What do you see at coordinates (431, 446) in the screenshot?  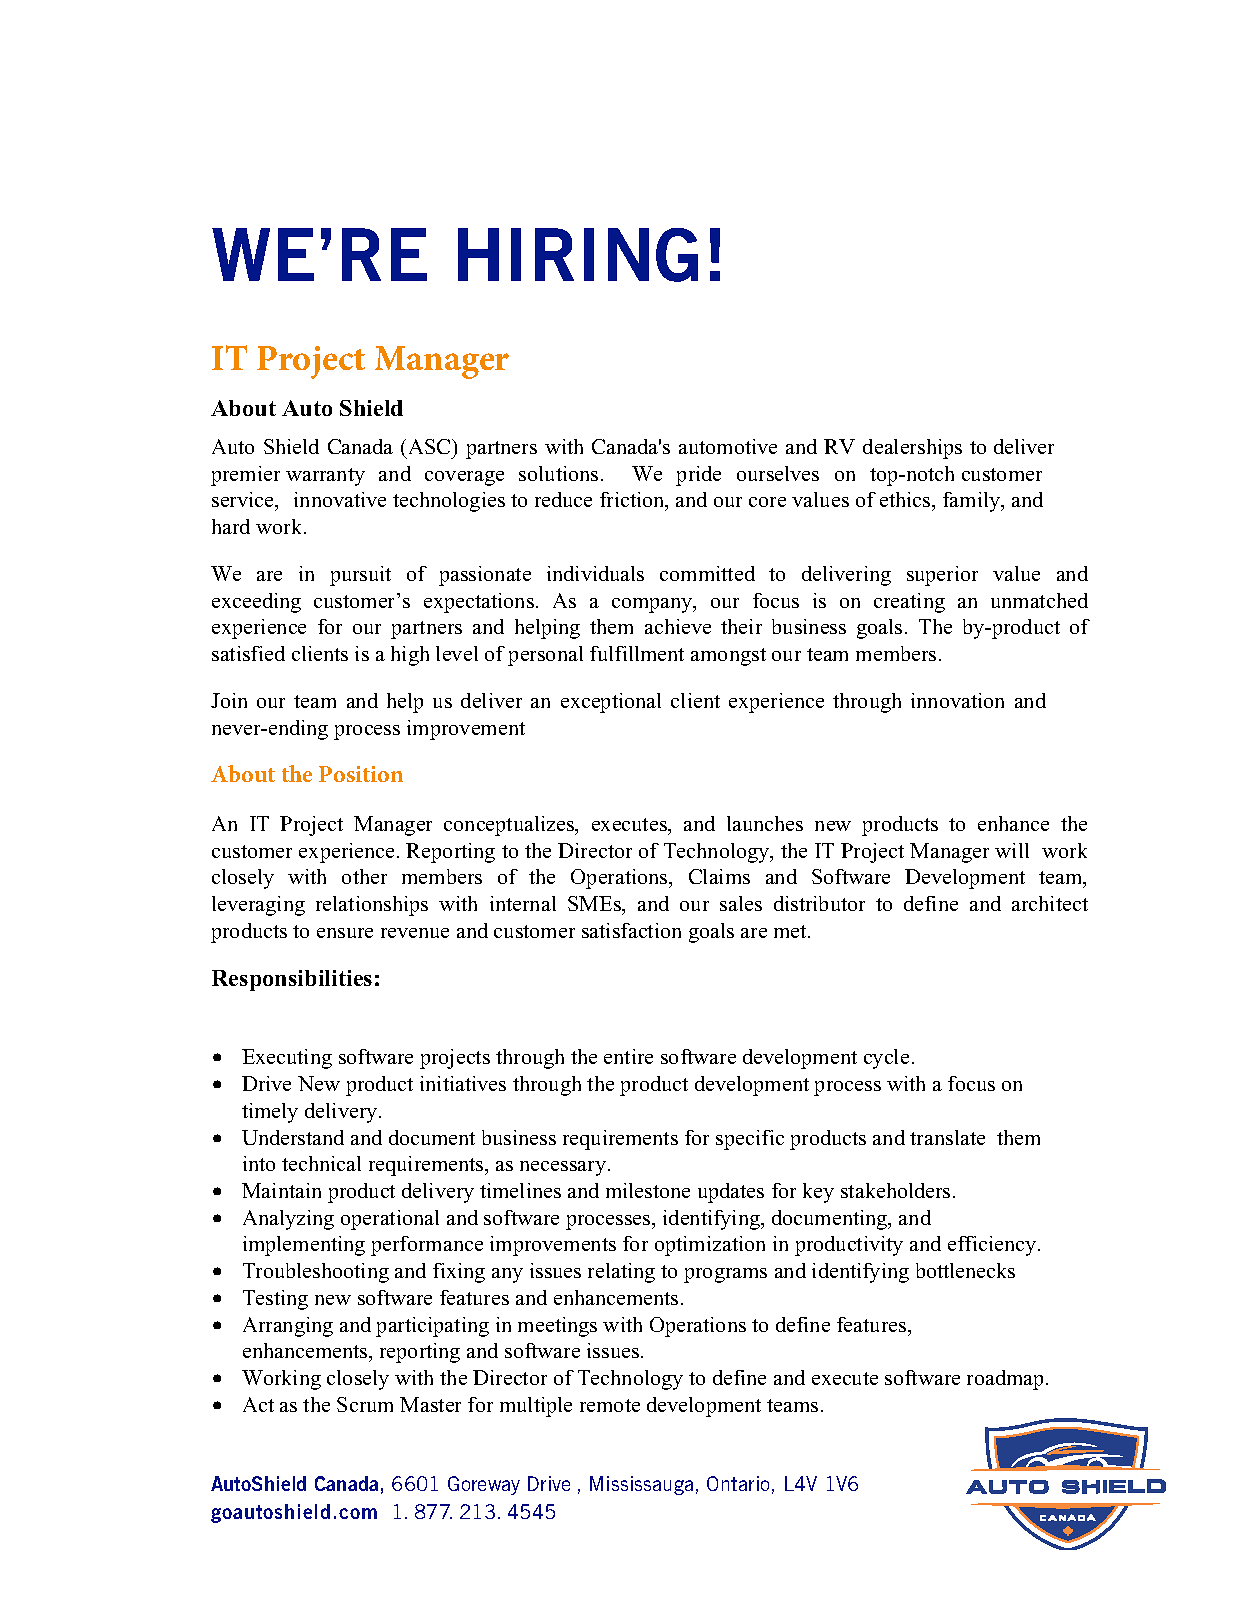 I see `ASC` at bounding box center [431, 446].
